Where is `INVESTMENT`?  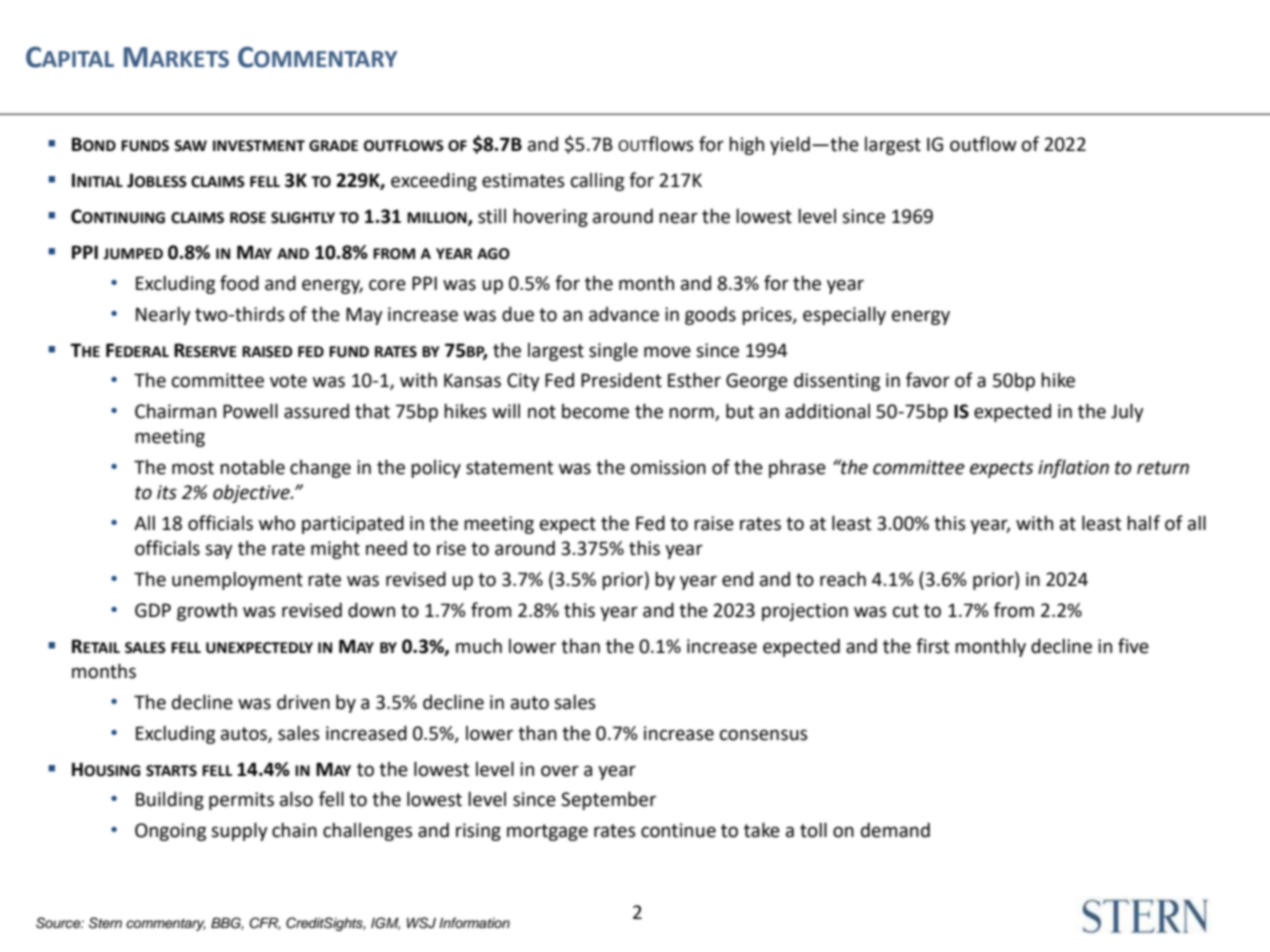
INVESTMENT is located at coordinates (259, 146).
